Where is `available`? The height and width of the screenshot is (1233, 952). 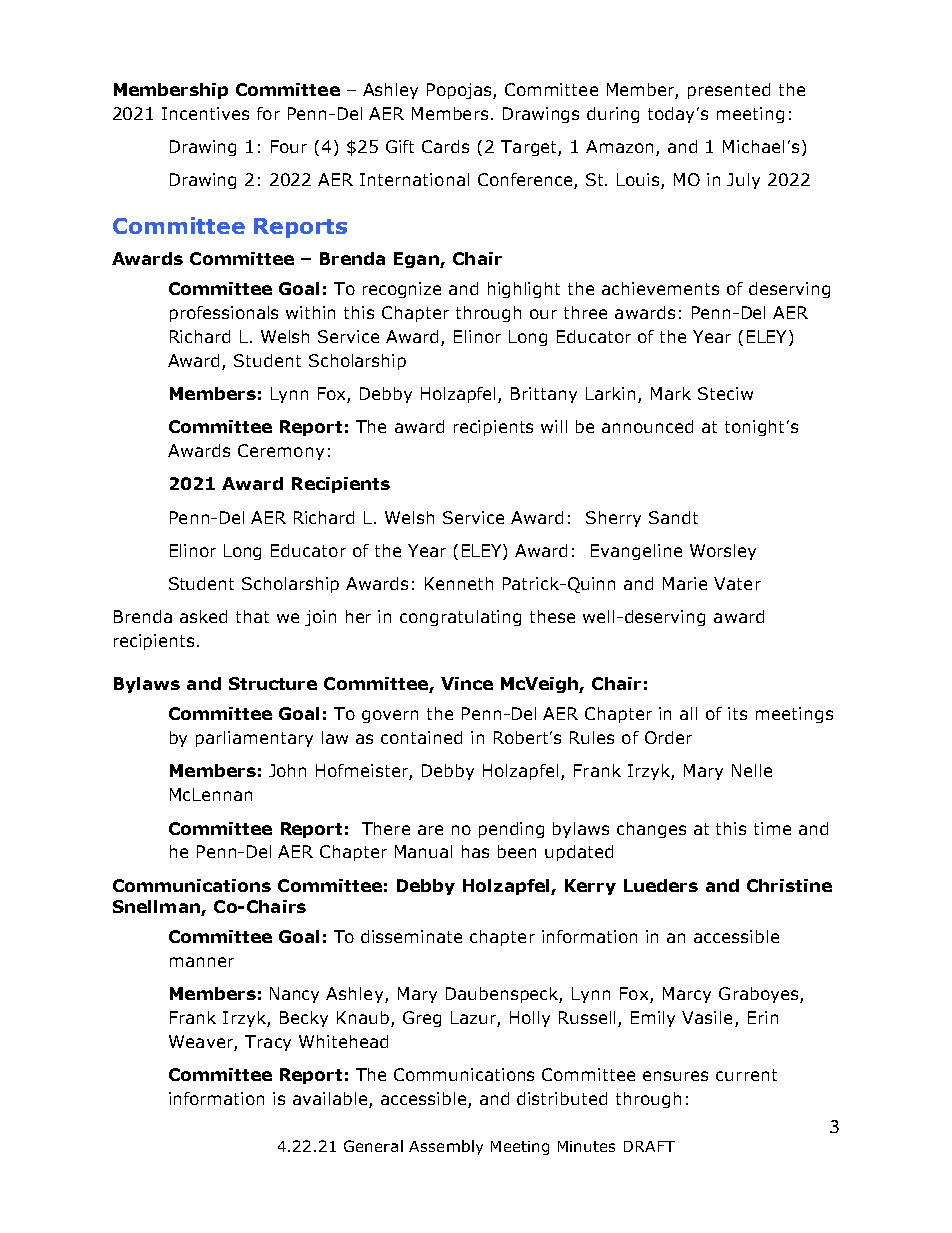
available is located at coordinates (331, 1100).
